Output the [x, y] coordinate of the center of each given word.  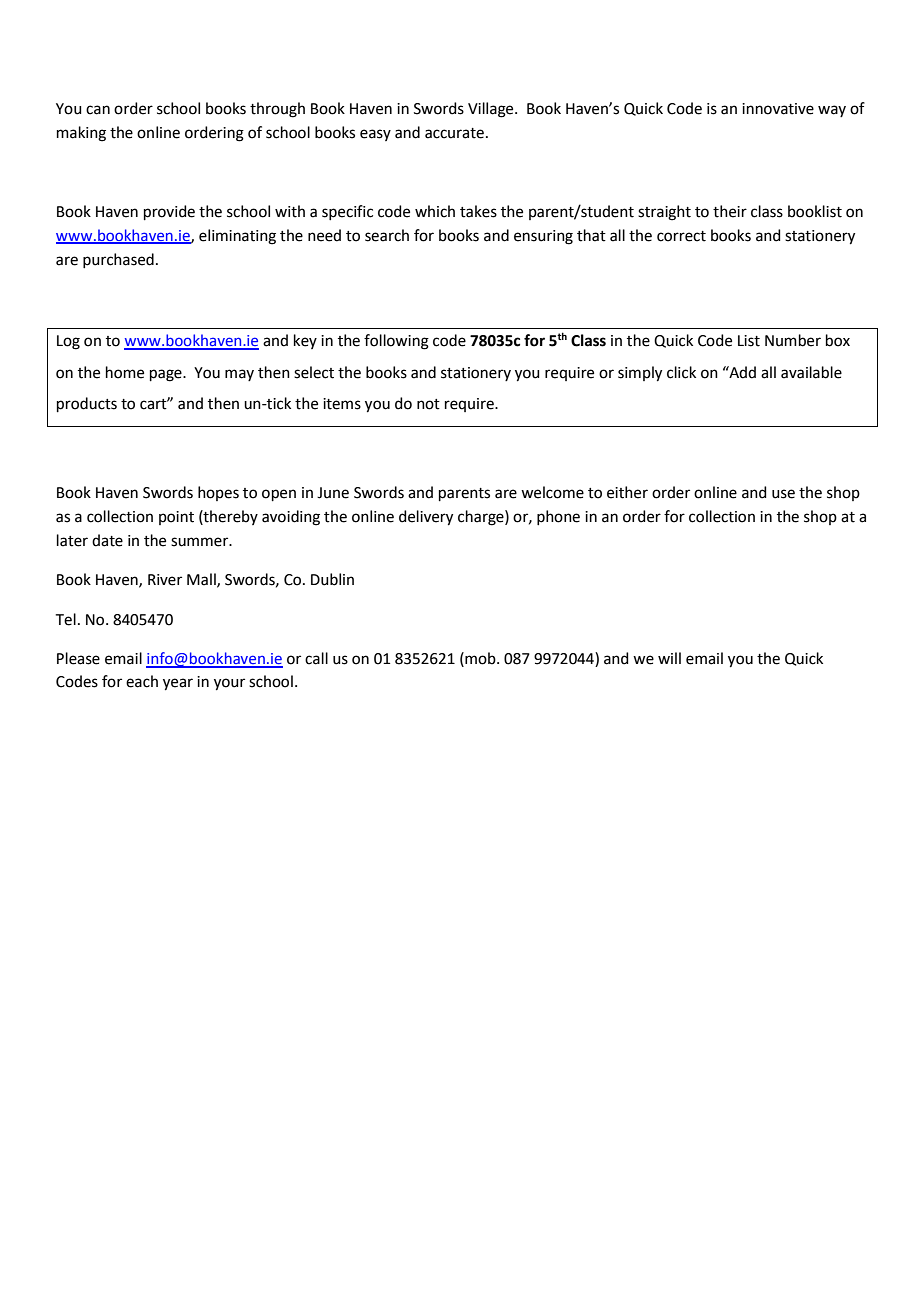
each [142, 681]
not [428, 404]
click [681, 372]
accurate [454, 133]
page [167, 375]
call [316, 658]
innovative [778, 109]
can [98, 110]
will [669, 658]
